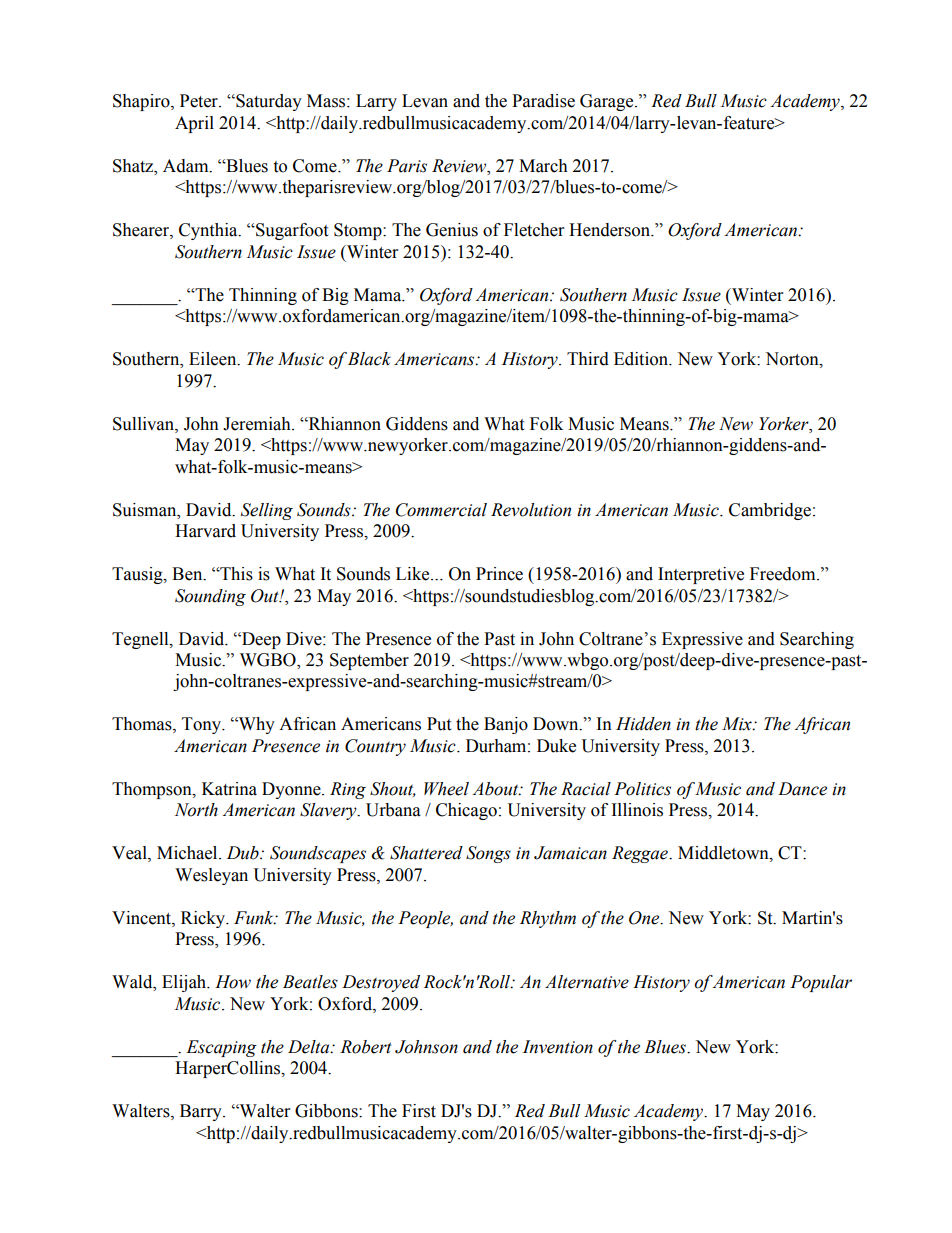  Describe the element at coordinates (701, 575) in the page. I see `Interpretive` at that location.
